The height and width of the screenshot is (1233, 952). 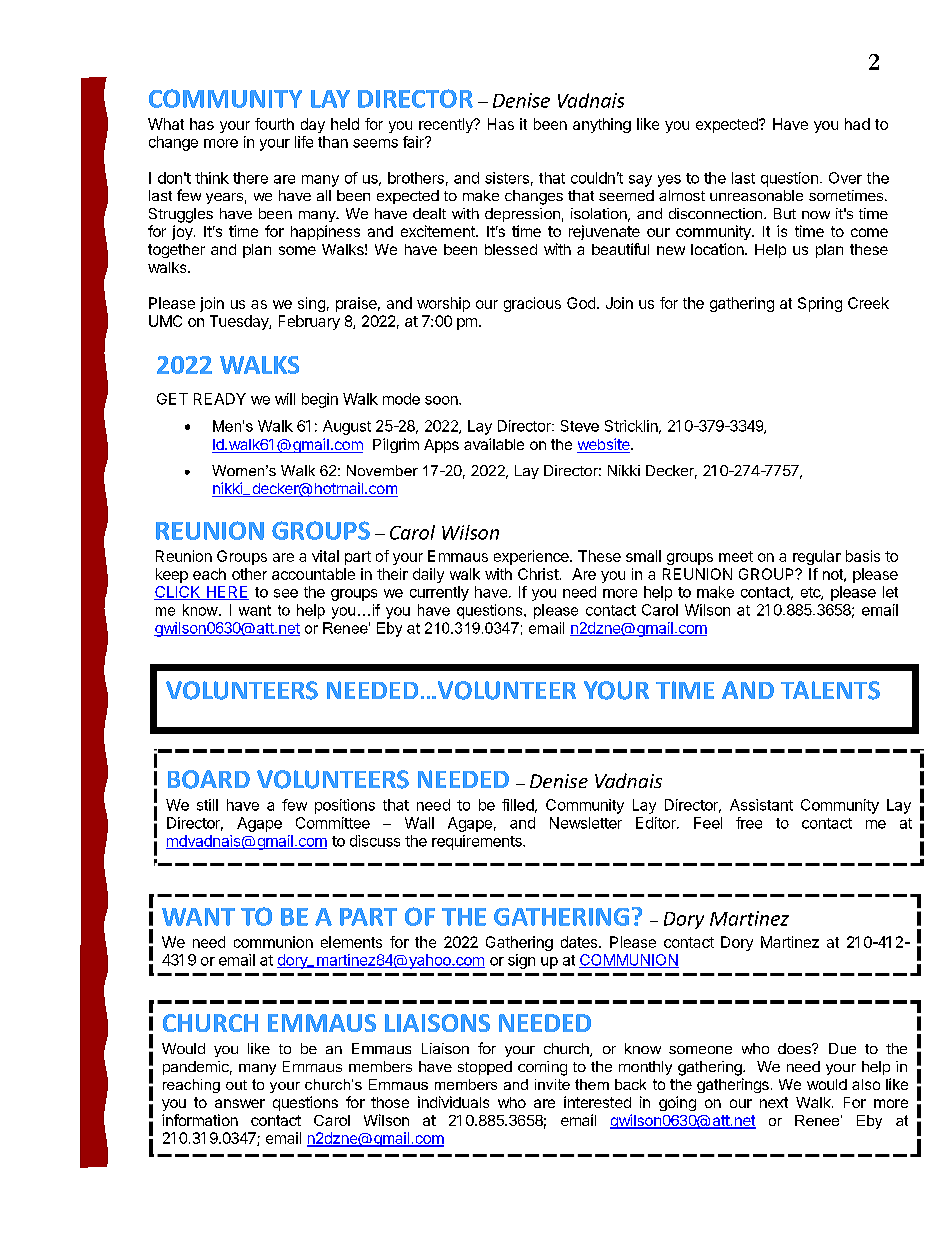 What do you see at coordinates (817, 557) in the screenshot?
I see `regular` at bounding box center [817, 557].
